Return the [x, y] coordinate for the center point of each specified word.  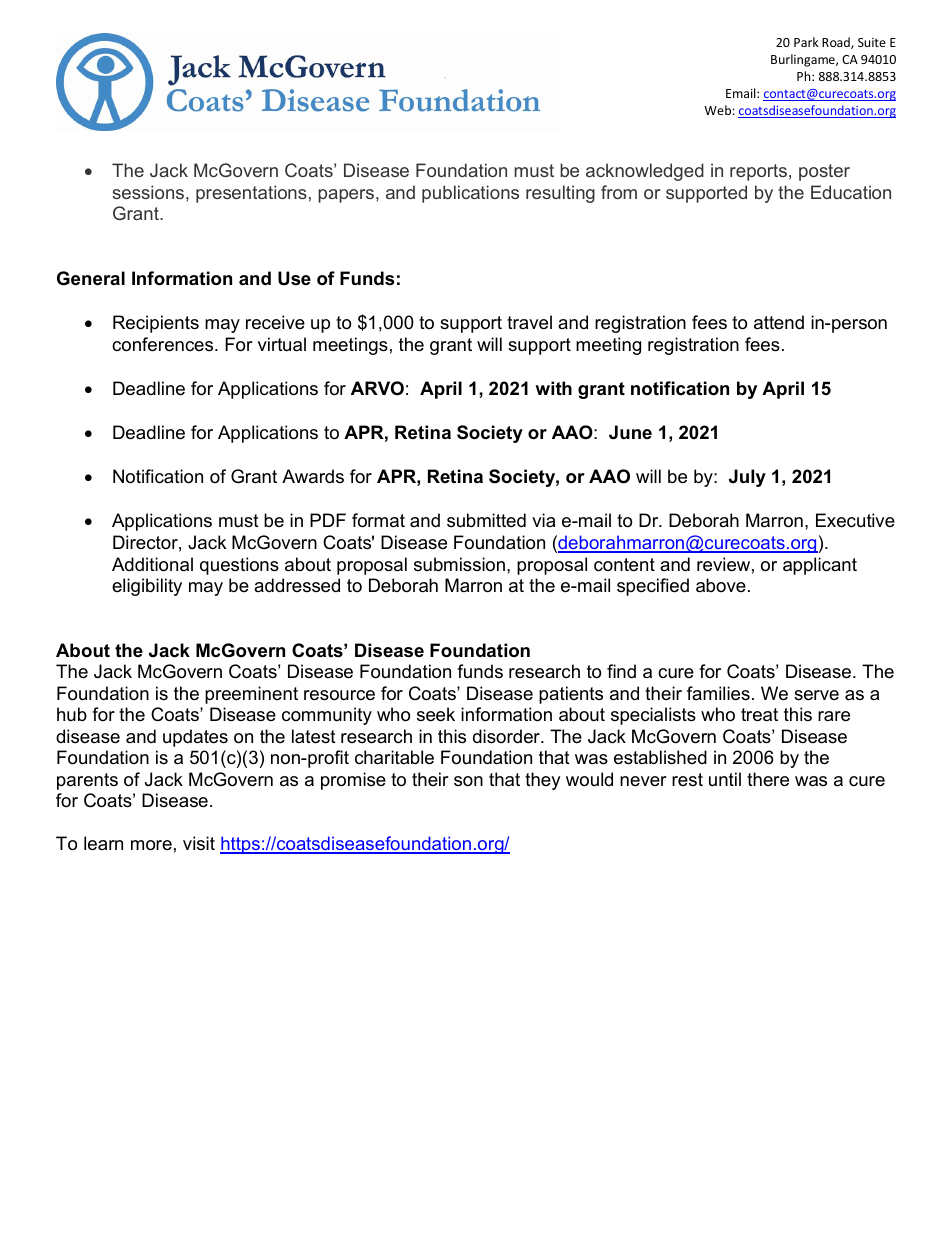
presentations [251, 194]
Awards [313, 476]
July [747, 478]
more [151, 845]
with [553, 388]
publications [470, 194]
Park [806, 42]
